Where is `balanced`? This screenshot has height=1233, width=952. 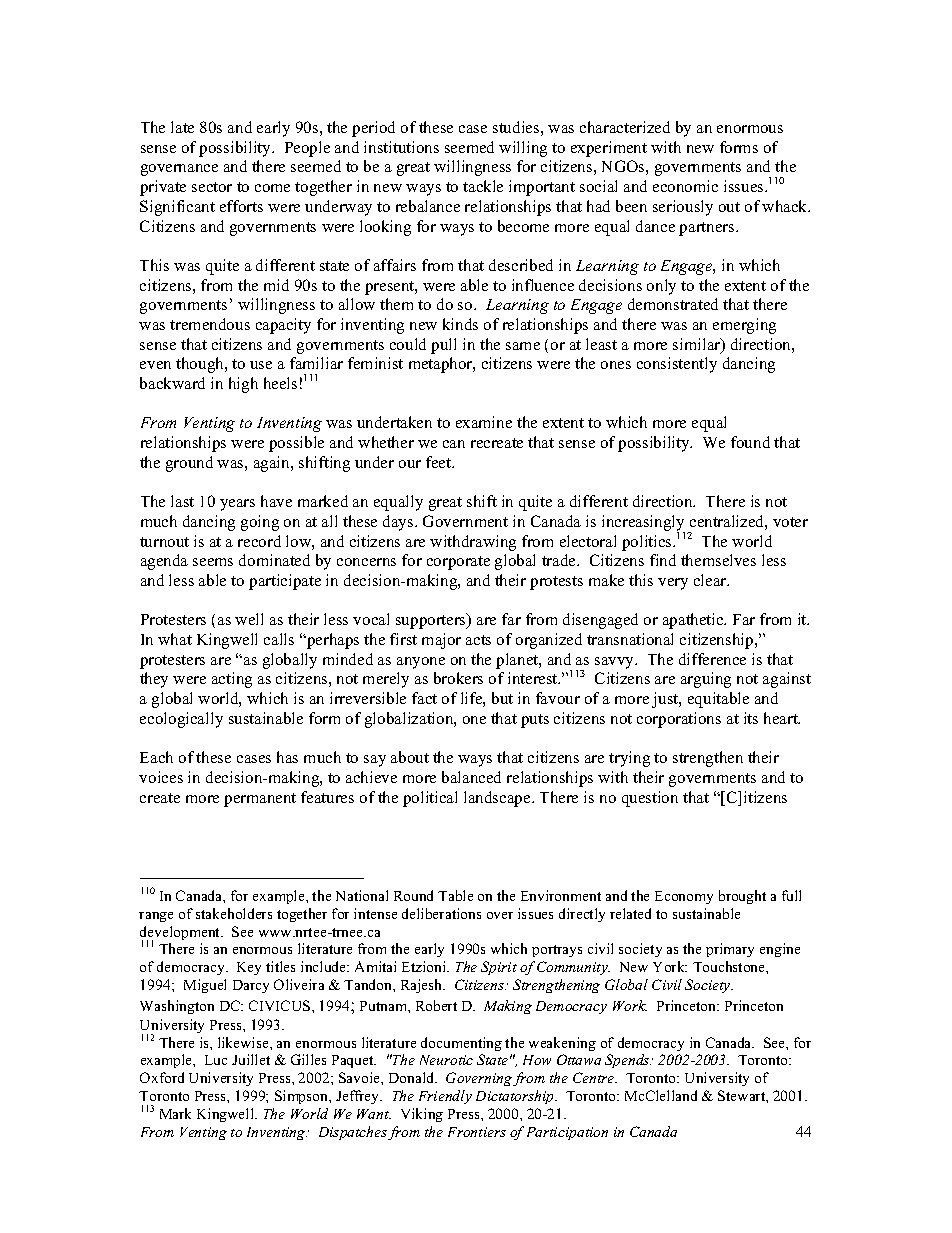 balanced is located at coordinates (471, 777).
